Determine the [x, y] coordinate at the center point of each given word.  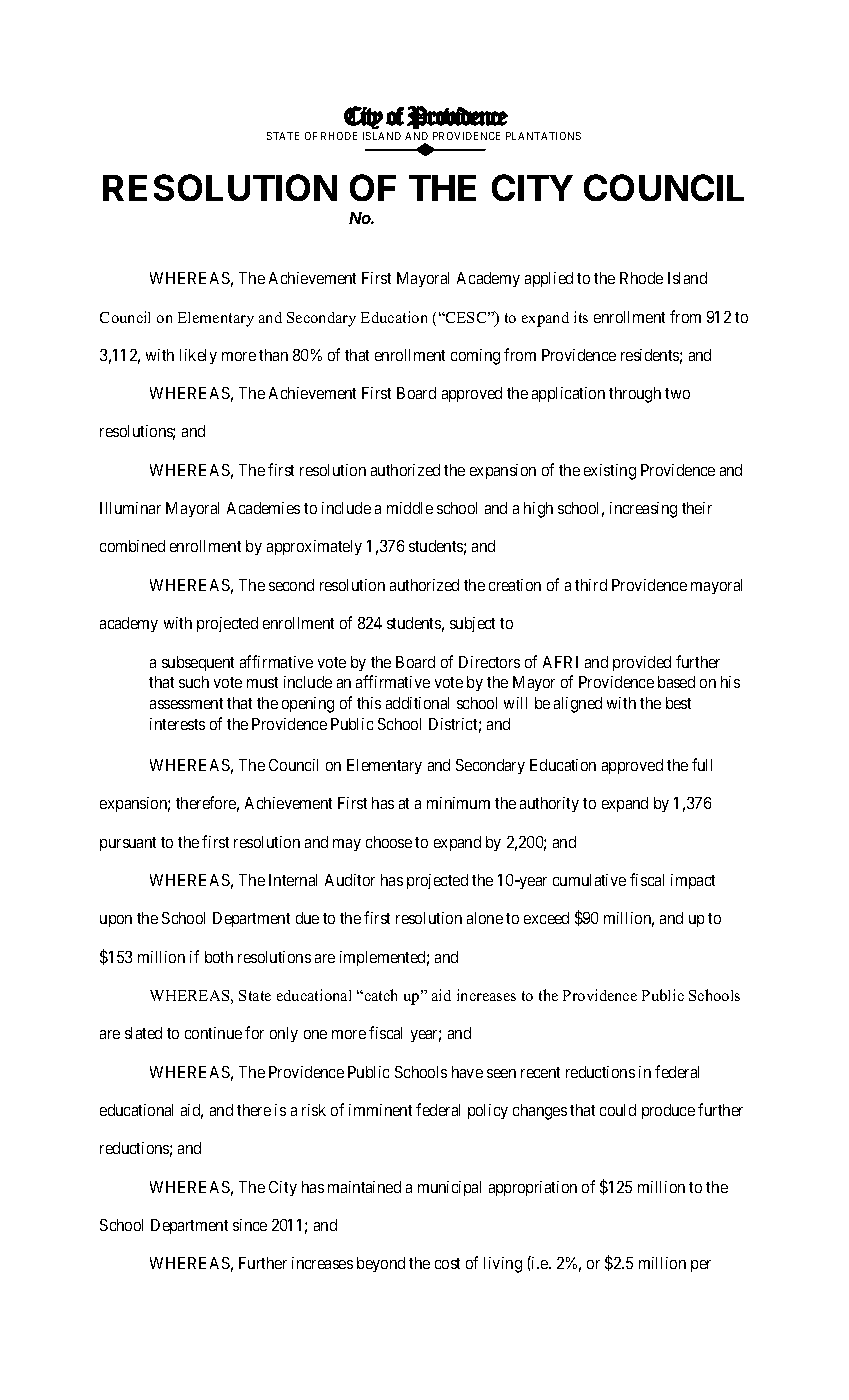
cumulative [589, 880]
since [250, 1225]
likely [198, 356]
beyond [381, 1264]
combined [132, 546]
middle [410, 508]
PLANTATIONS [543, 136]
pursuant [128, 844]
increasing [643, 510]
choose [389, 842]
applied [549, 279]
